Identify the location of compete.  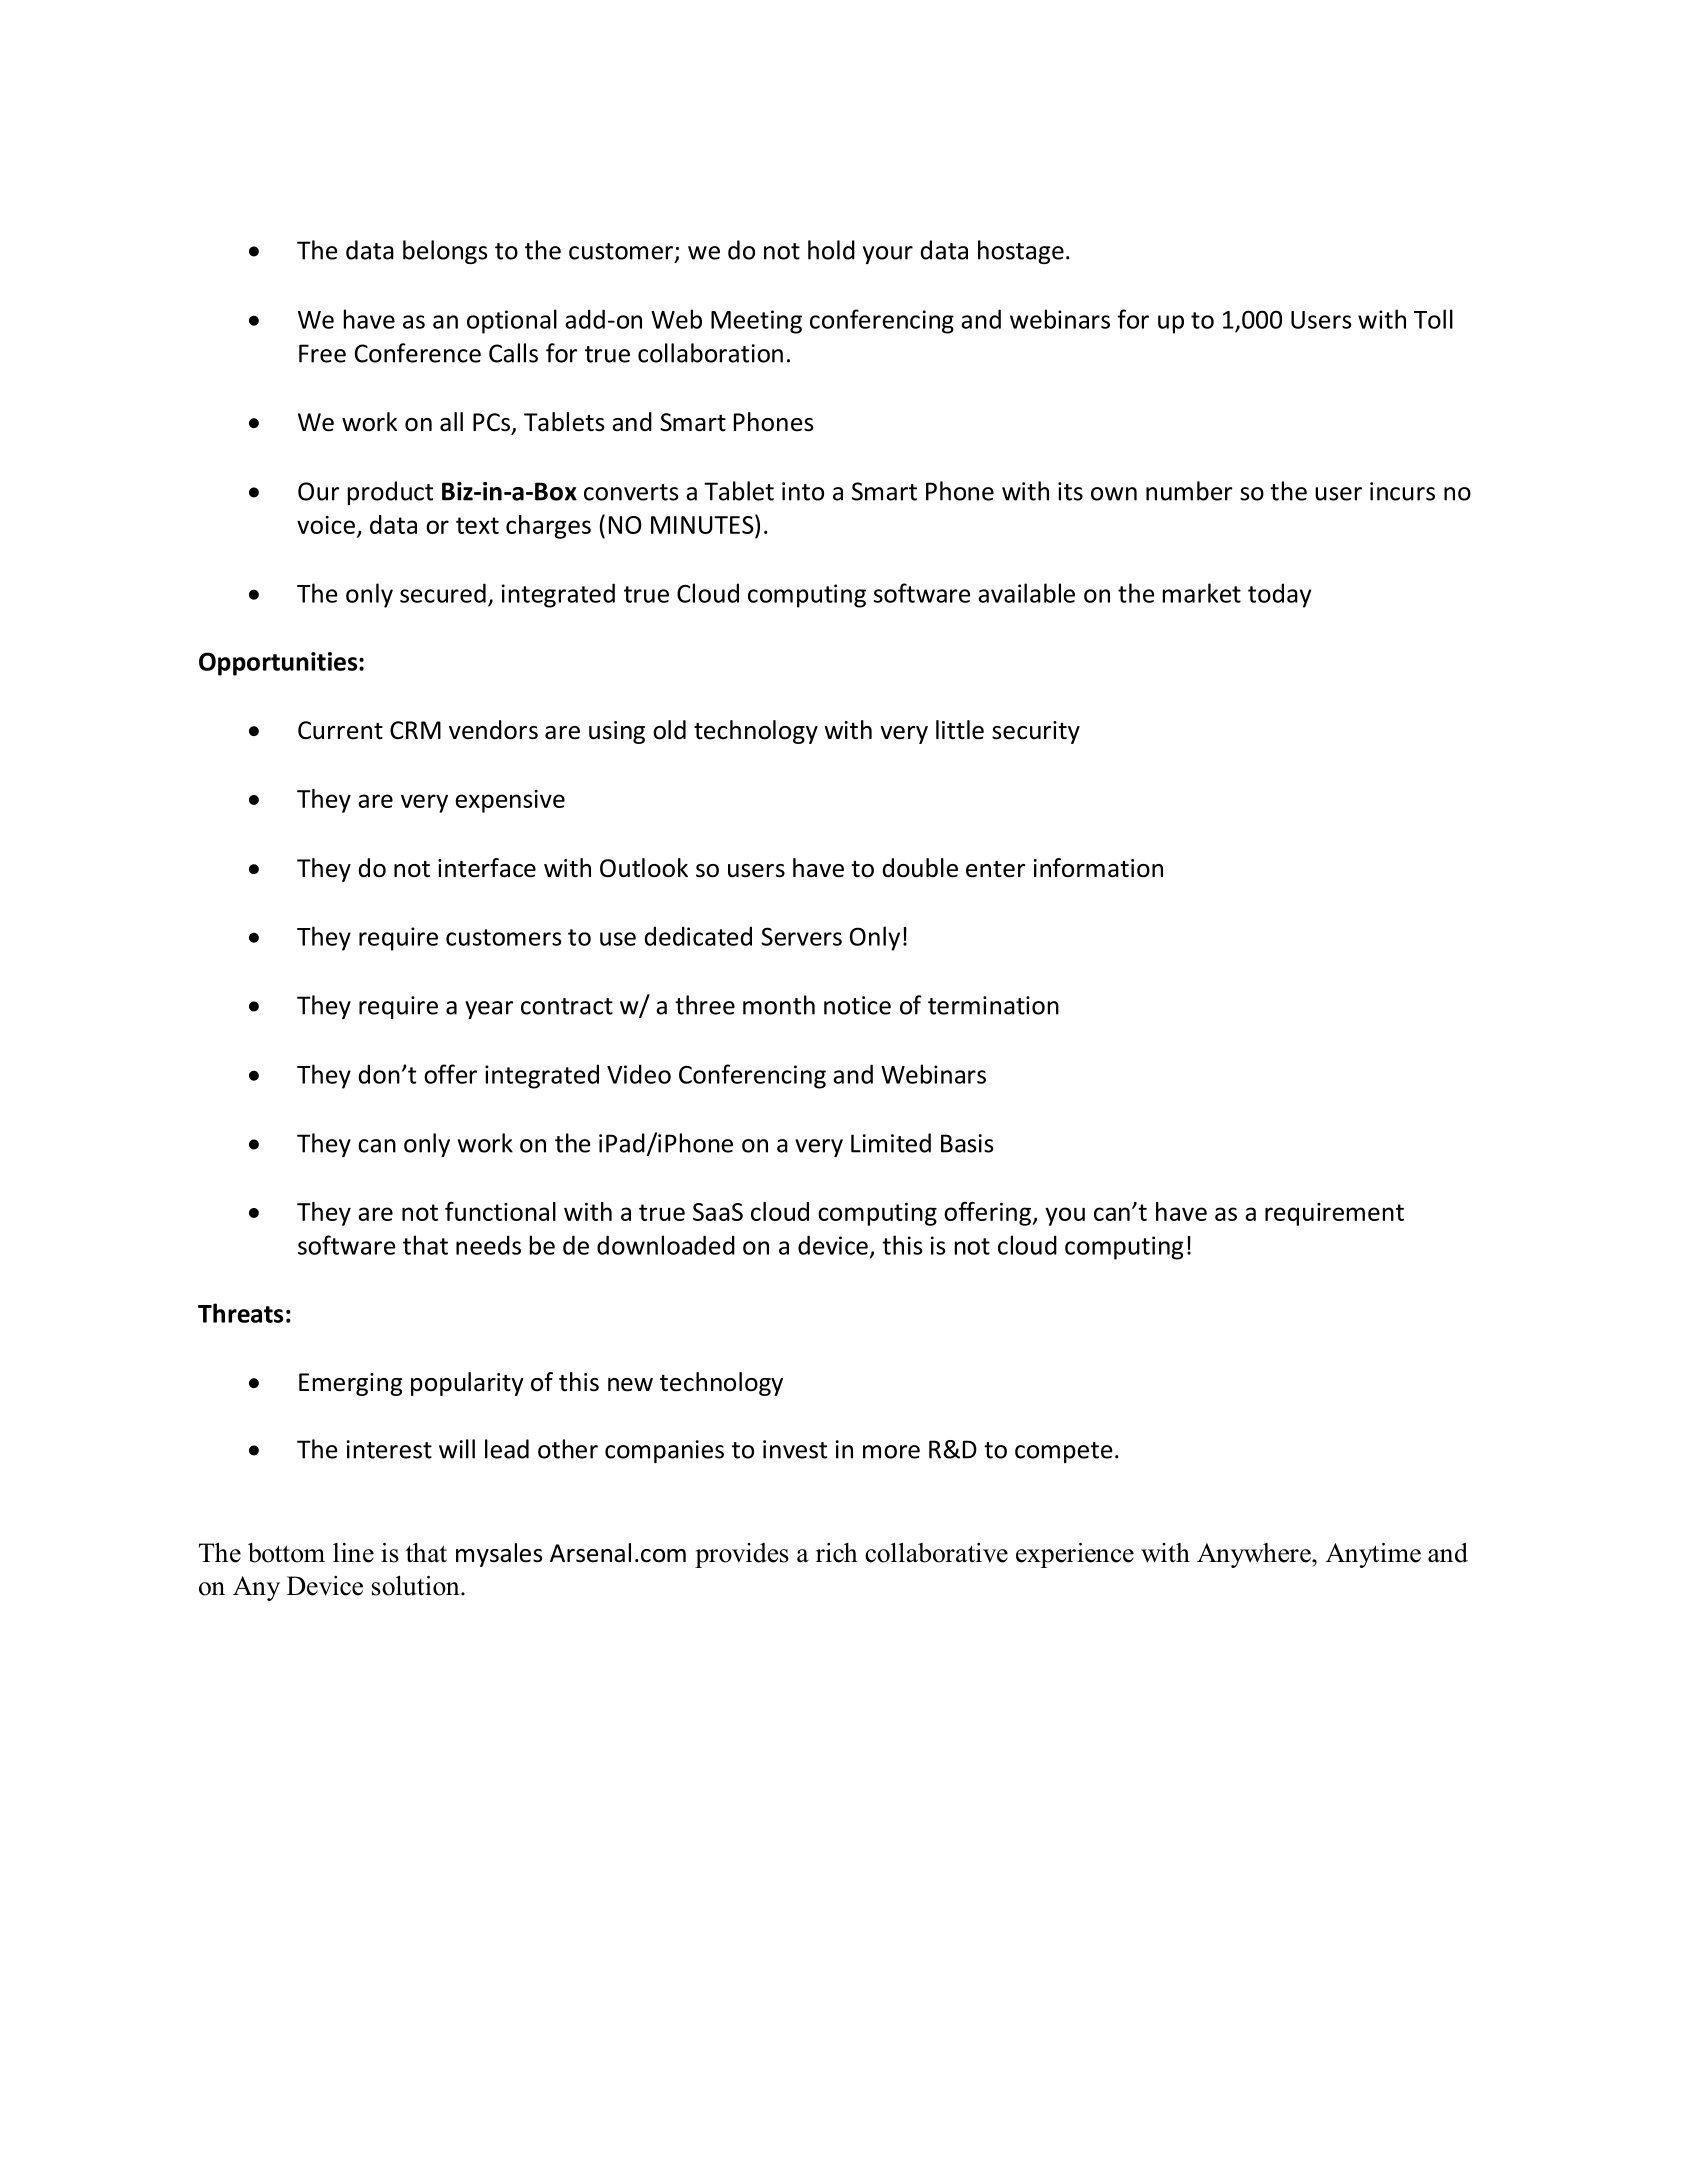
(1063, 1452).
